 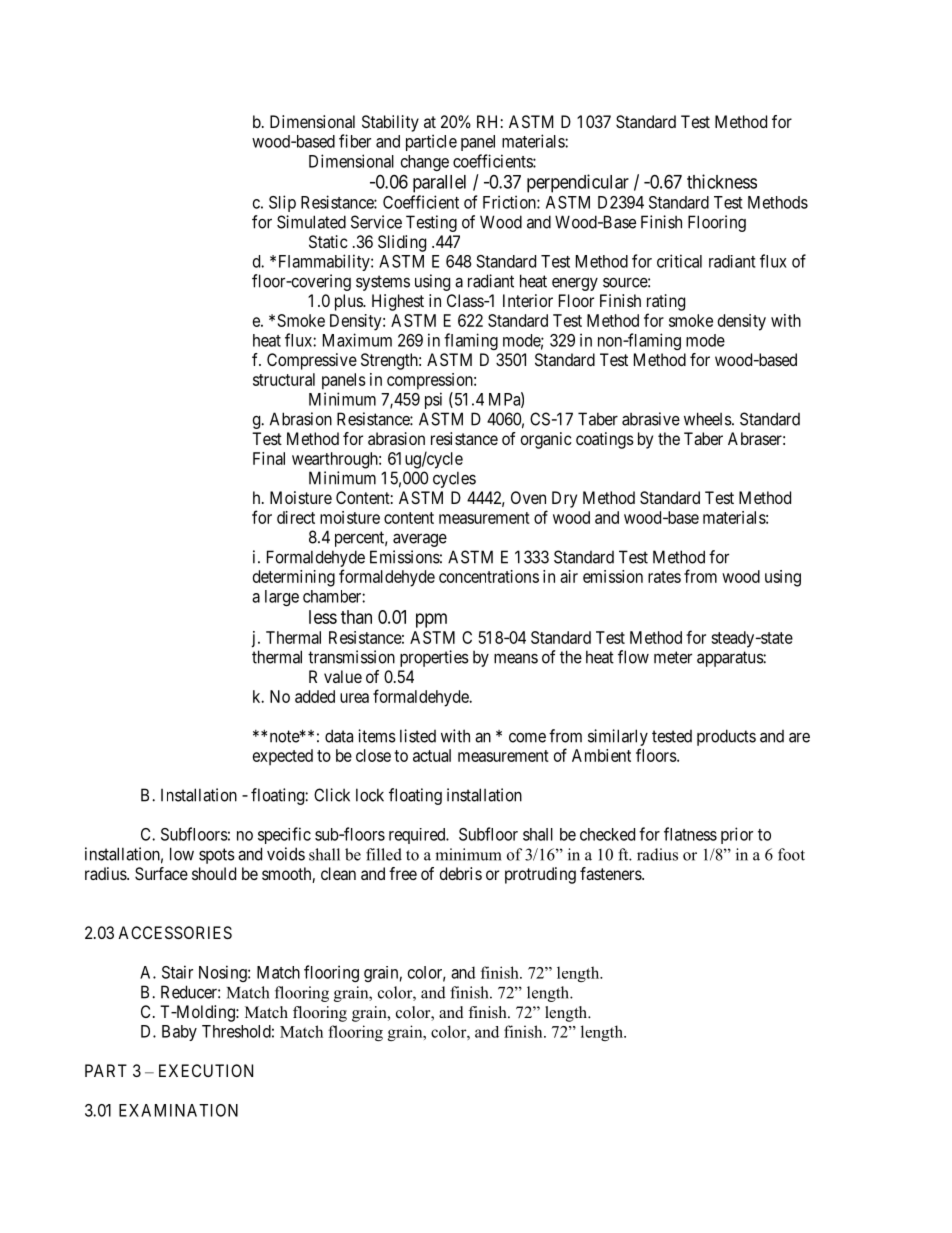 What do you see at coordinates (528, 497) in the screenshot?
I see `Oven` at bounding box center [528, 497].
